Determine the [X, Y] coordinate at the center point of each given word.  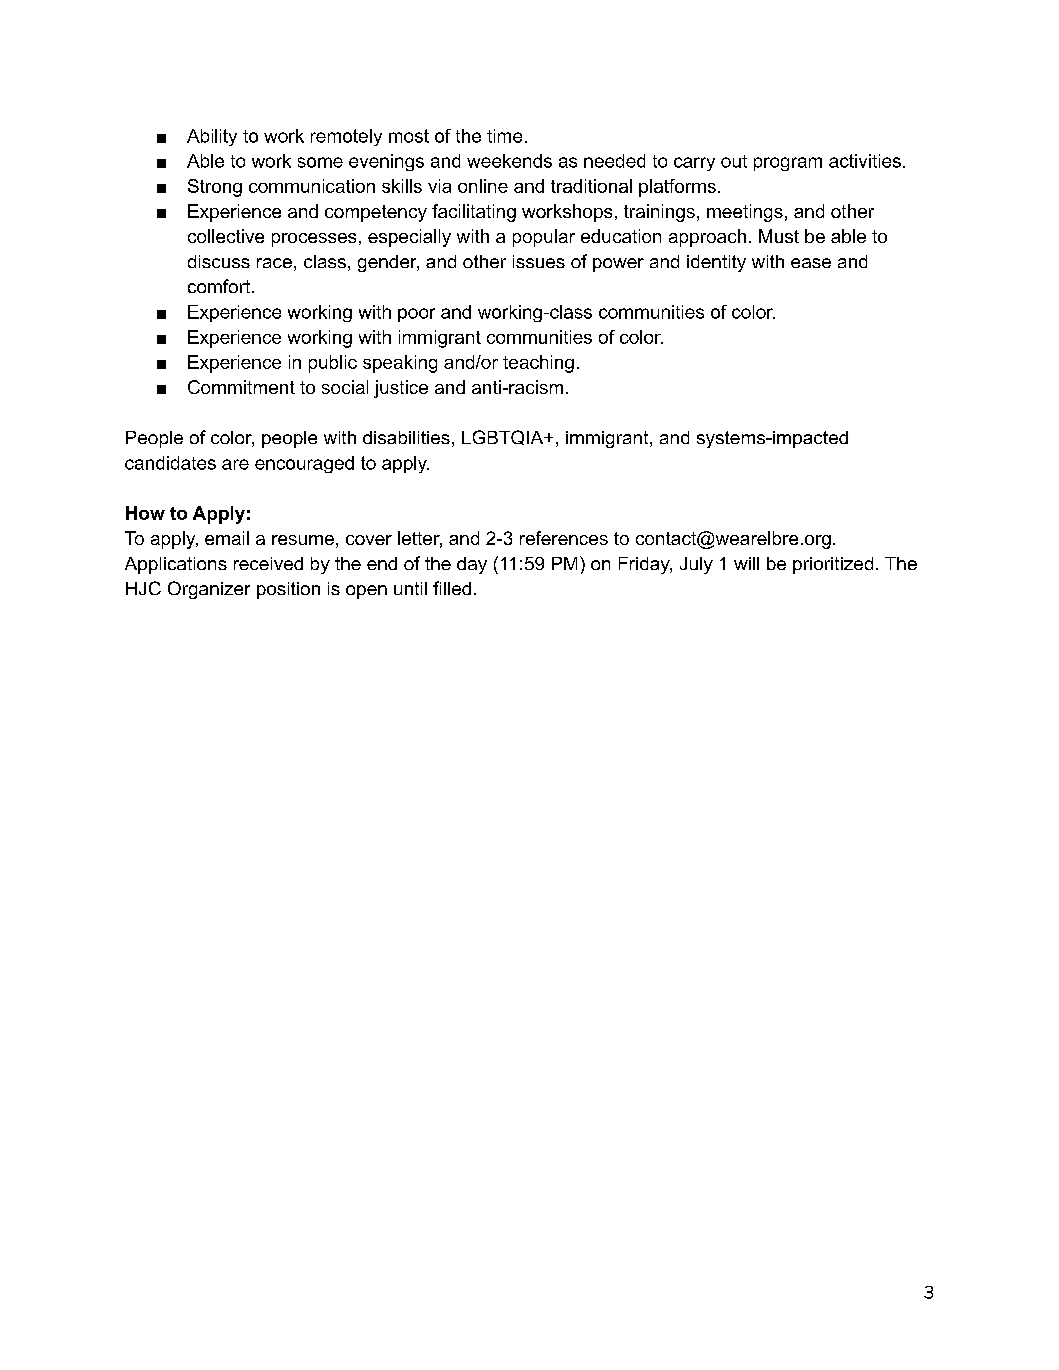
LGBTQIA [504, 437]
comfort [220, 286]
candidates [170, 463]
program [788, 164]
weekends [509, 161]
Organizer [209, 590]
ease [811, 263]
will [746, 563]
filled [452, 588]
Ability [212, 137]
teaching [538, 364]
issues [539, 261]
